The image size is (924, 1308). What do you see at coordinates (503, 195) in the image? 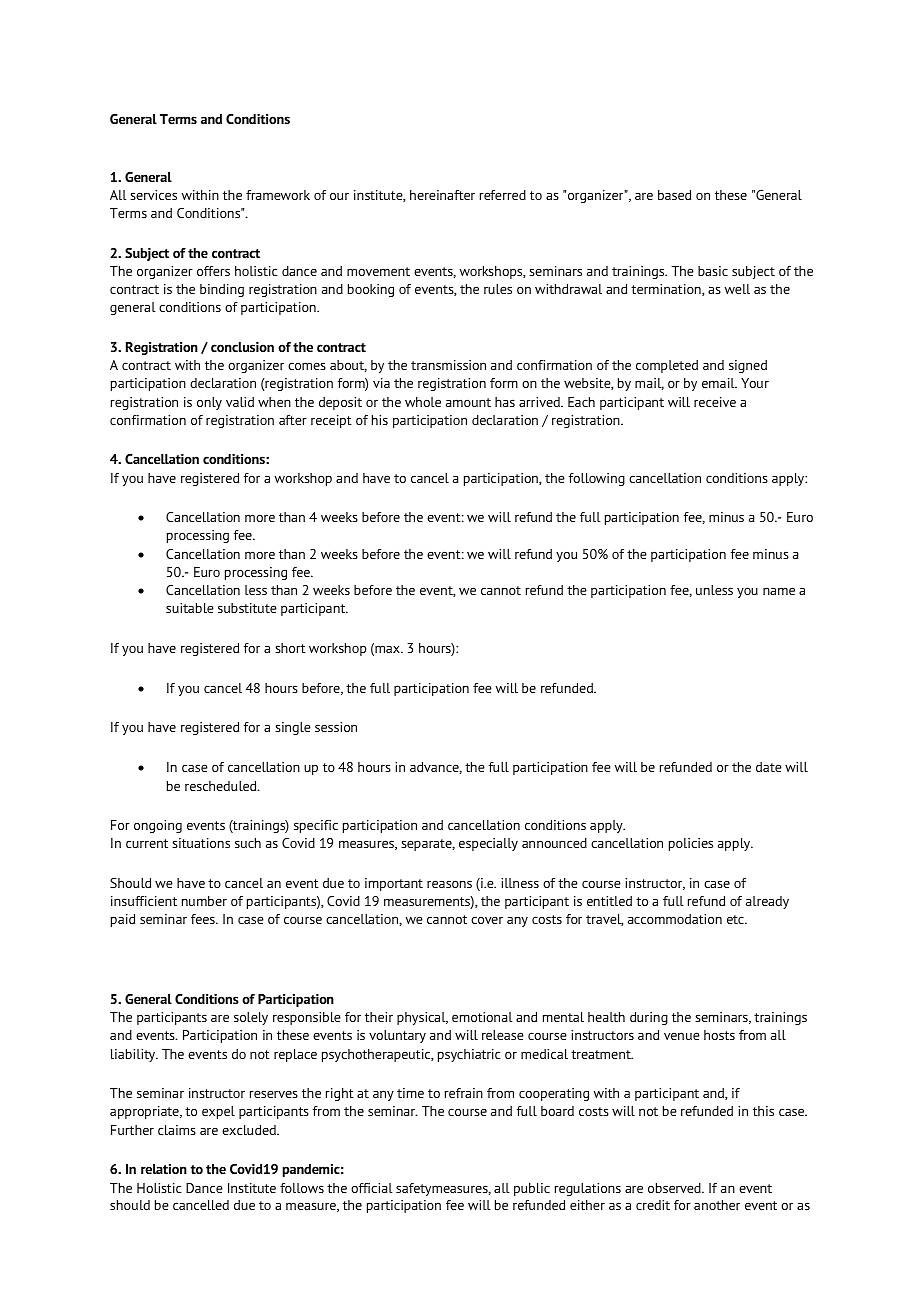
I see `referred` at bounding box center [503, 195].
